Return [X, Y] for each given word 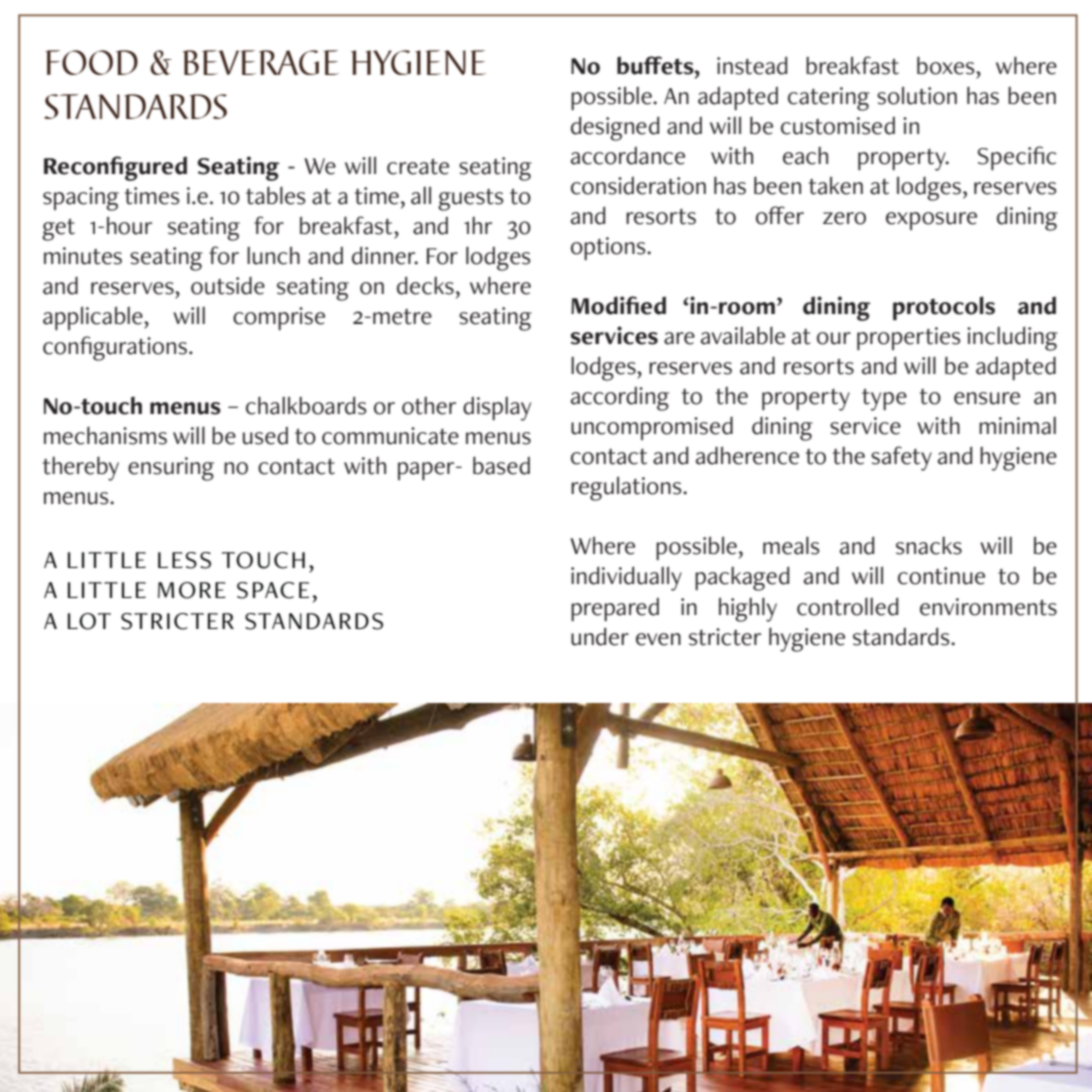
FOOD [91, 62]
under [600, 636]
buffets [656, 65]
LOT [89, 621]
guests [471, 200]
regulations [627, 488]
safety [901, 458]
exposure [931, 221]
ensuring [171, 469]
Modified [618, 305]
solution [917, 95]
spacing [81, 199]
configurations [115, 348]
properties [909, 338]
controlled [847, 606]
